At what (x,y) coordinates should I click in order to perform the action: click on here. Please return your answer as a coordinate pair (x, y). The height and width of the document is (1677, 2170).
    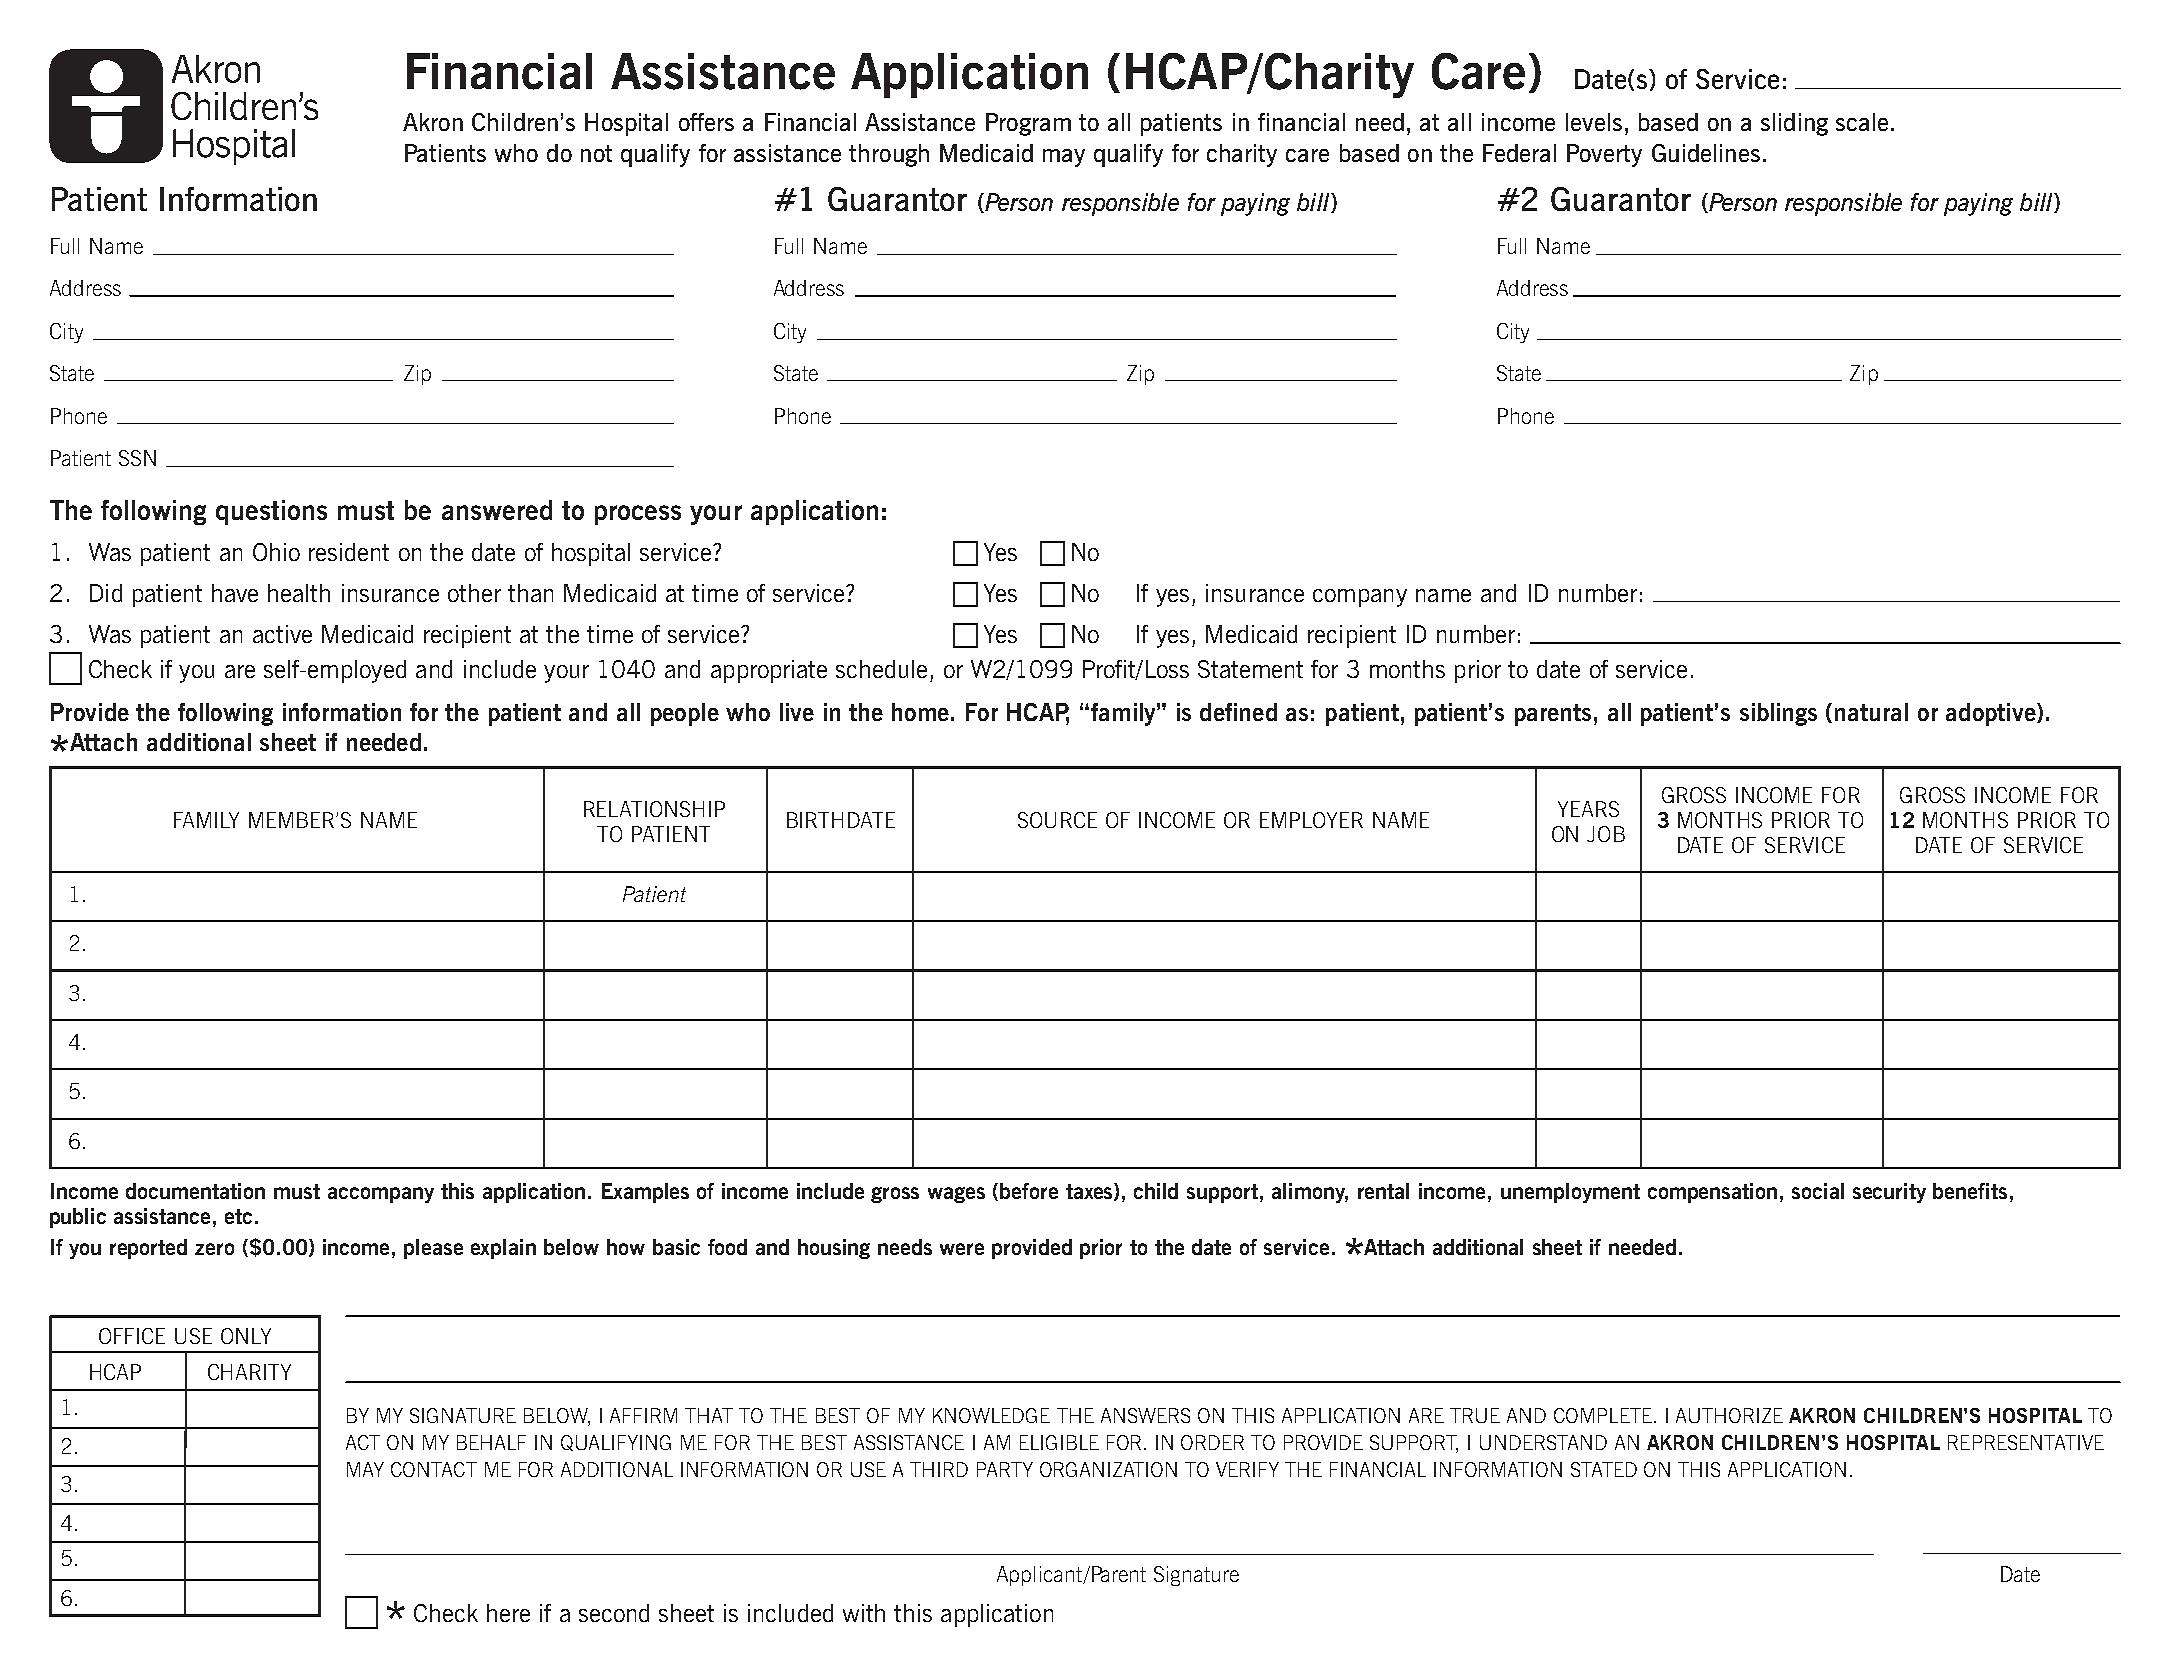
    Looking at the image, I should click on (508, 1613).
